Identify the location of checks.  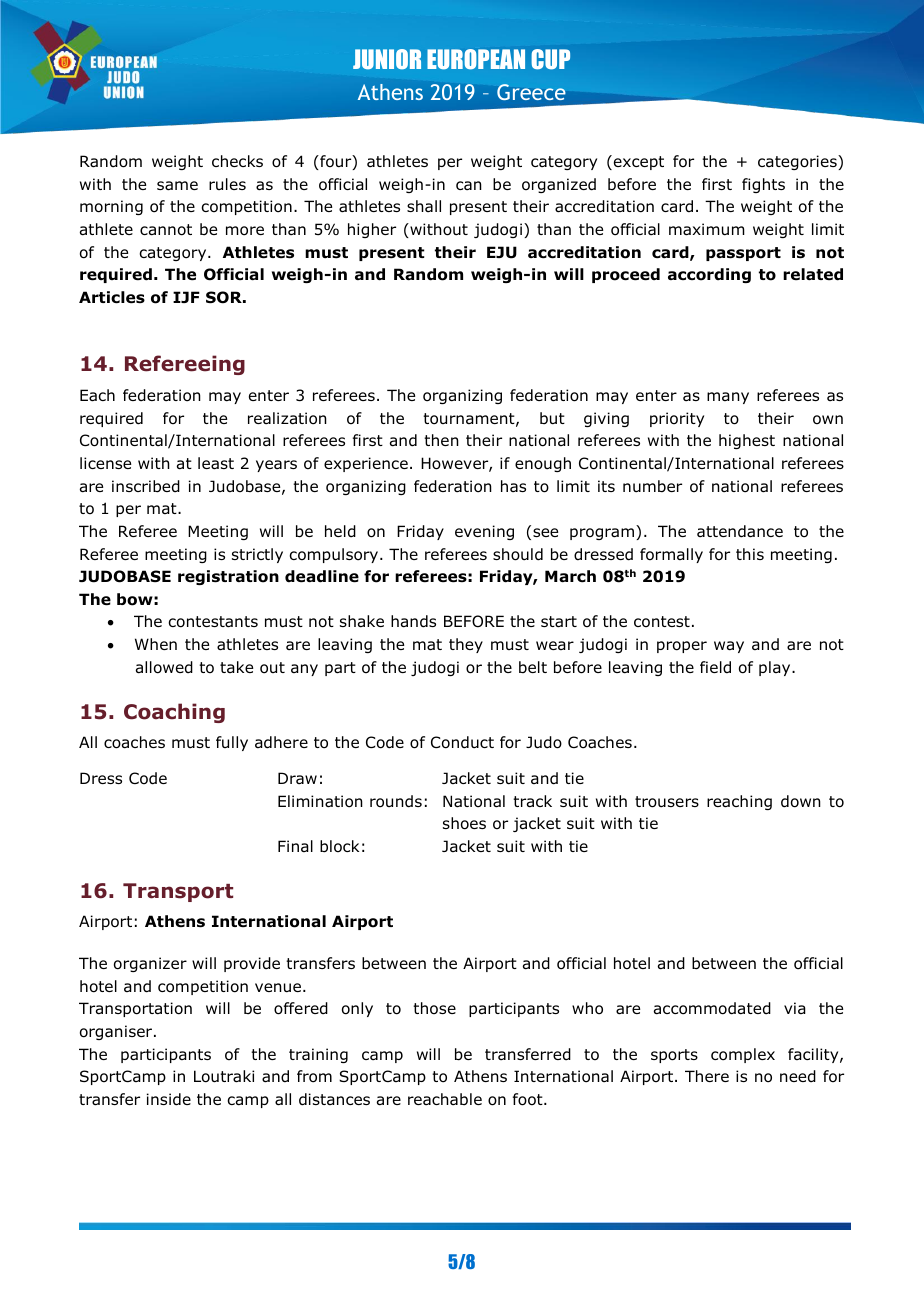
(237, 161).
